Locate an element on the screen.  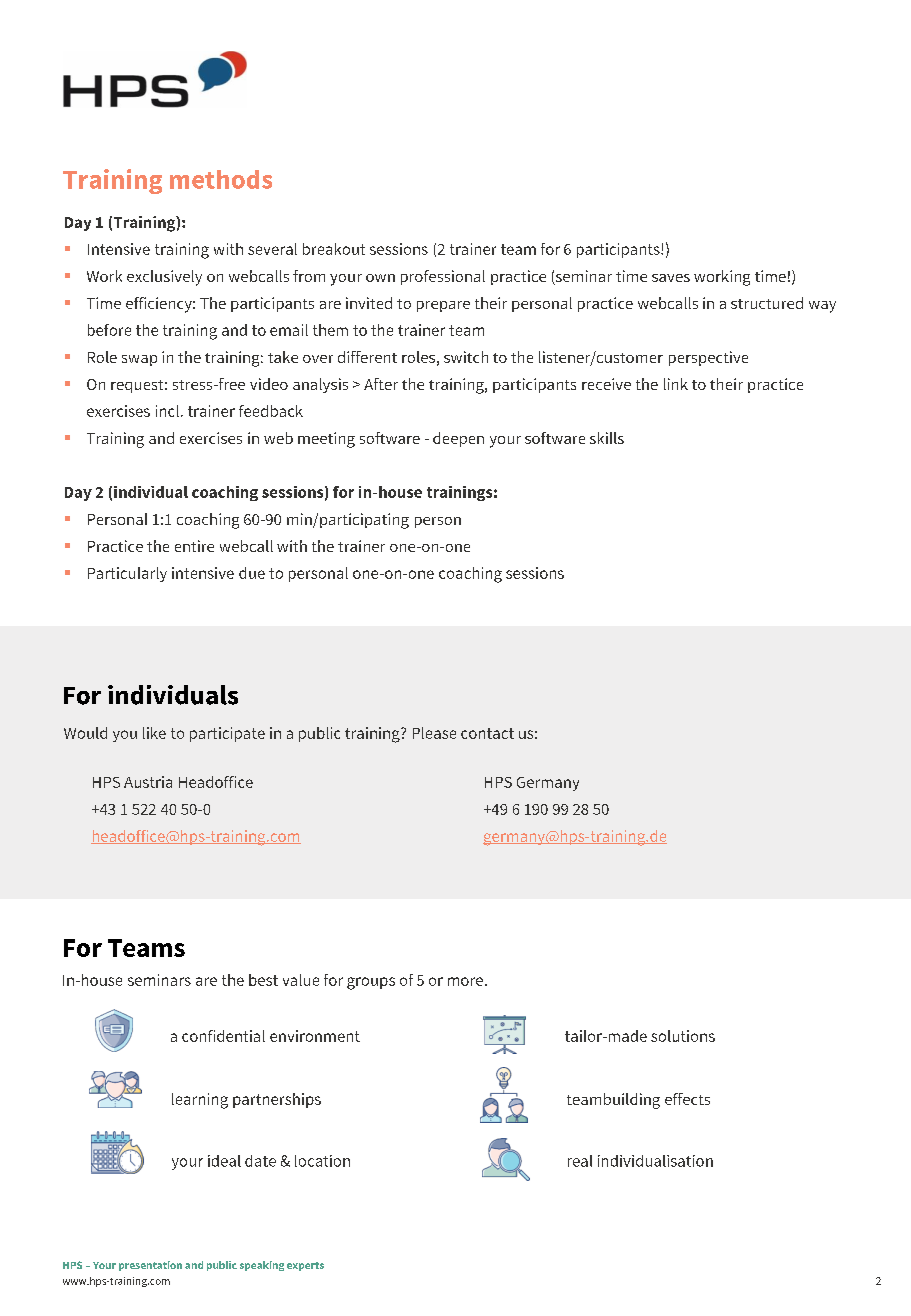
real is located at coordinates (580, 1161).
